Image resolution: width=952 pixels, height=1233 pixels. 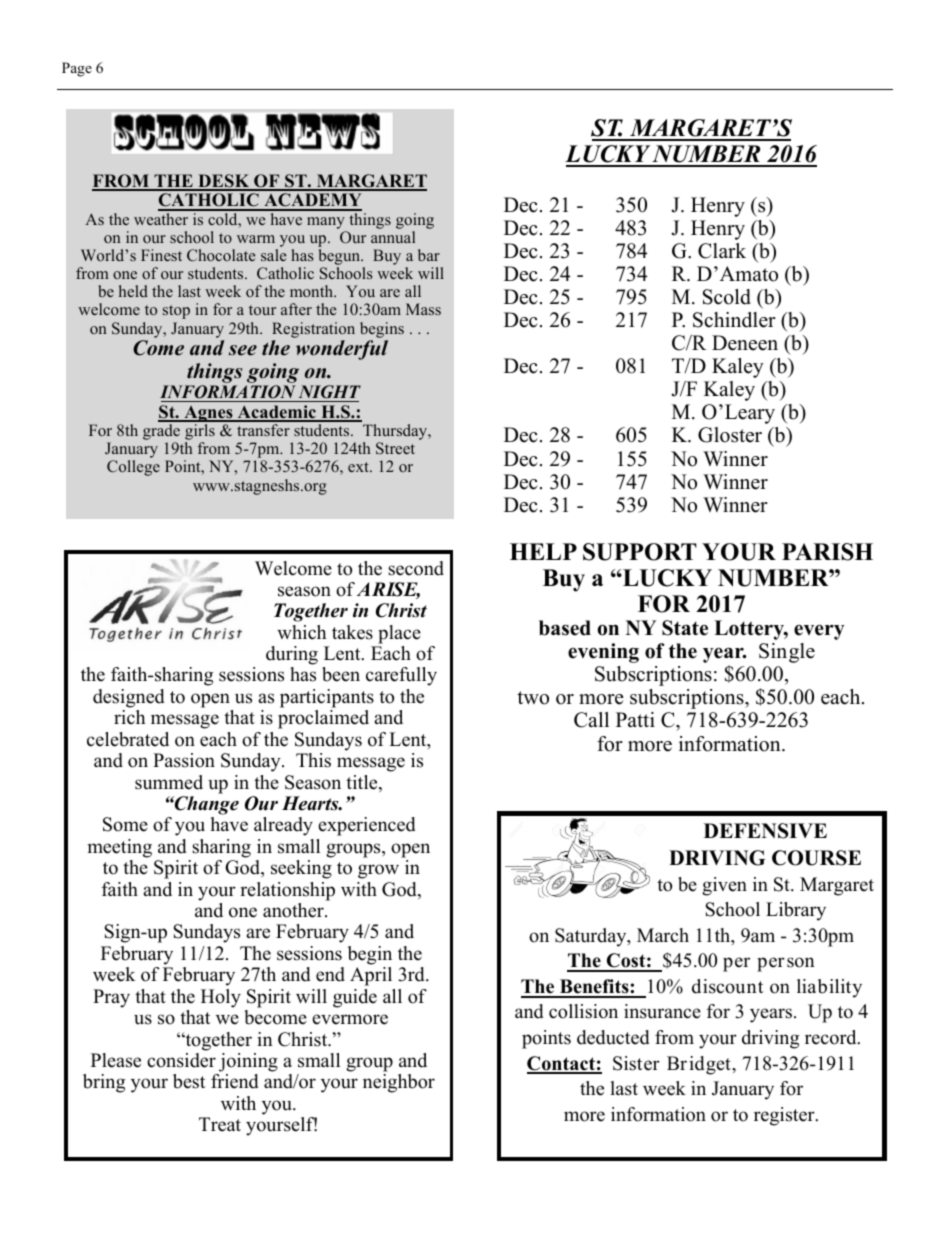 What do you see at coordinates (722, 251) in the document?
I see `Clark` at bounding box center [722, 251].
